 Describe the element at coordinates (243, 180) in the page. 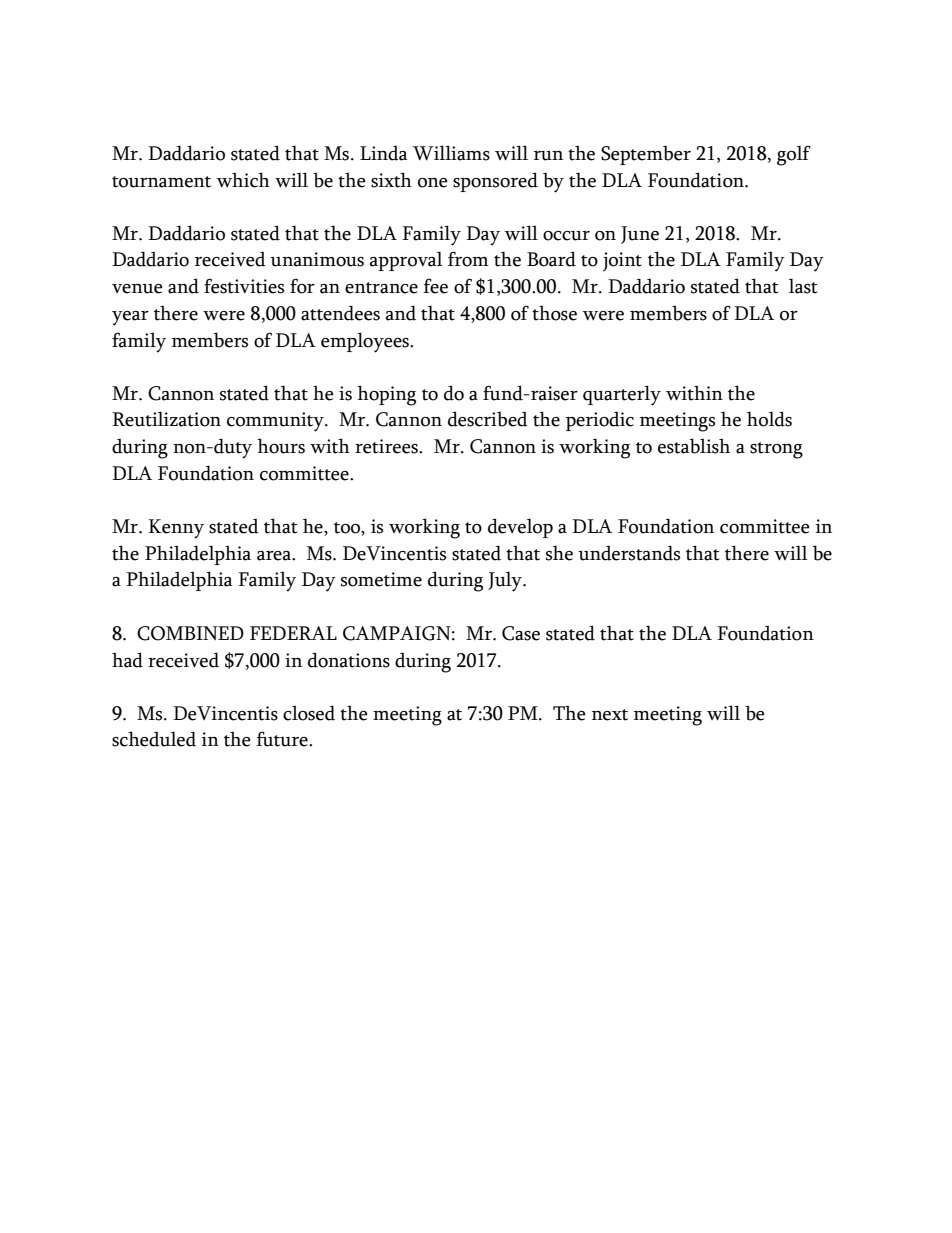

I see `which` at that location.
